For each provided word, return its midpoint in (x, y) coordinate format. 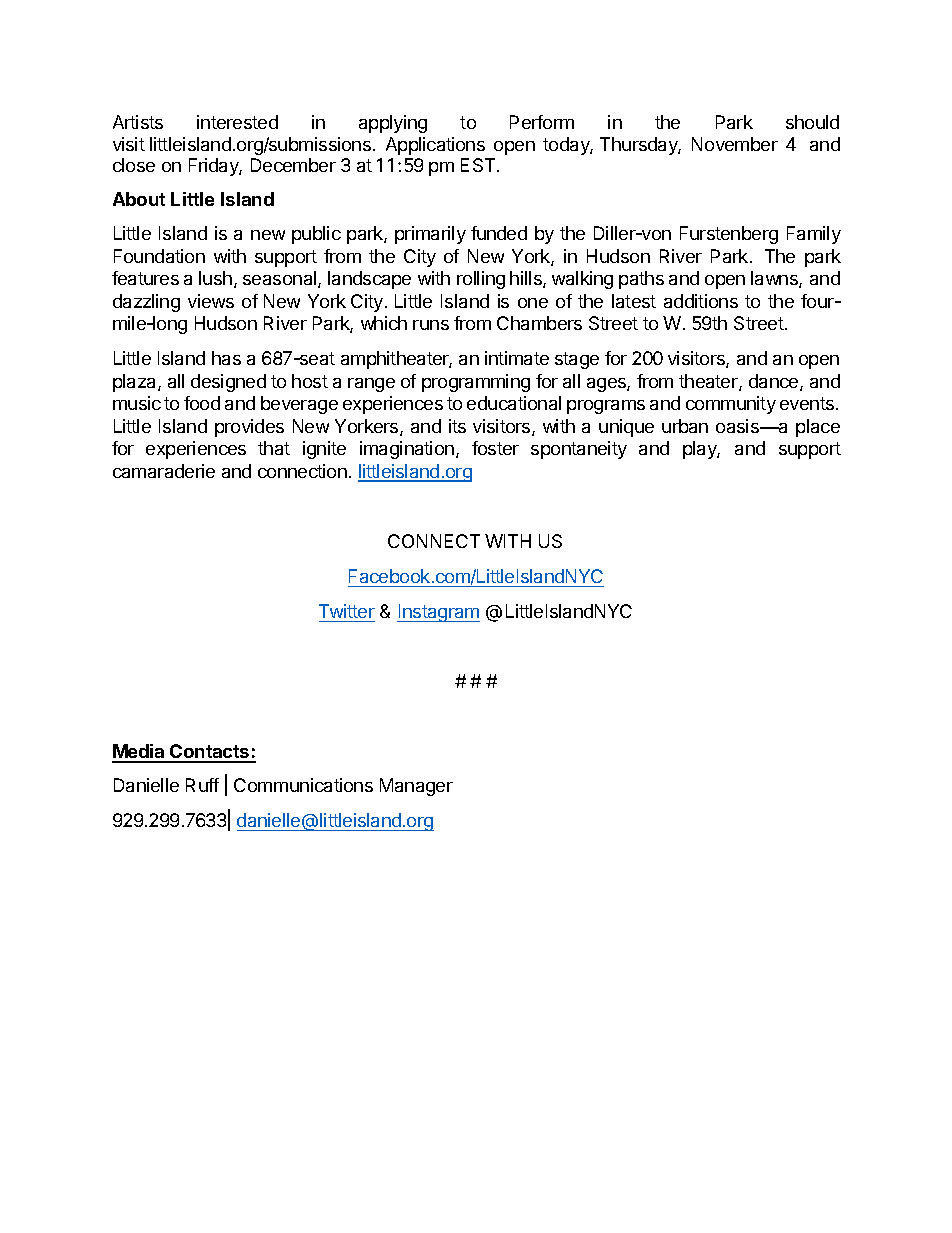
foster (495, 448)
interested (237, 122)
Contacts (210, 753)
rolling (481, 280)
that (274, 448)
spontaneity (579, 450)
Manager (416, 787)
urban (685, 426)
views (211, 301)
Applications (435, 146)
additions (701, 301)
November (735, 144)
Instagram (438, 613)
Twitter (347, 611)
